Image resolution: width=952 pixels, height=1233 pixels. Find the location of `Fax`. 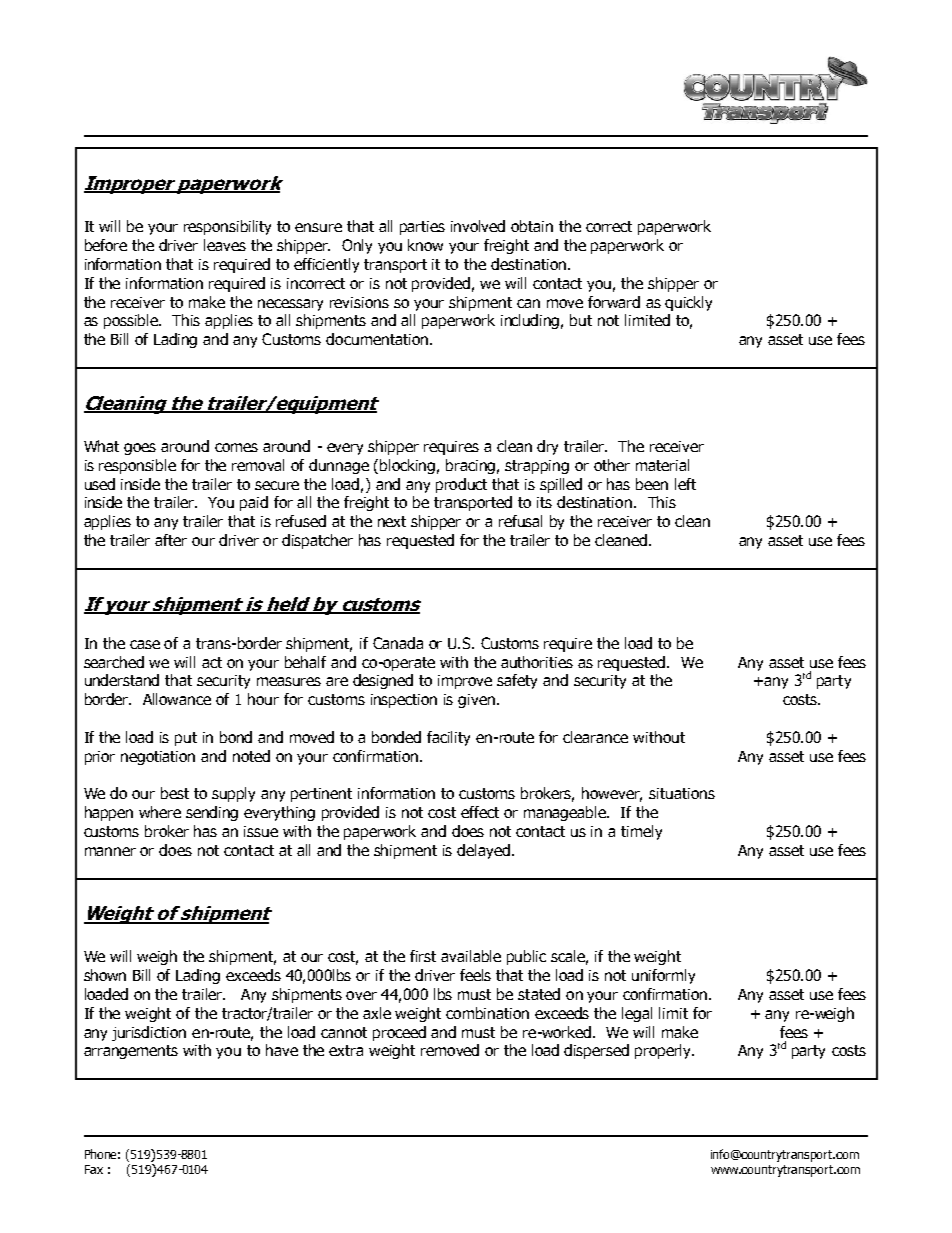

Fax is located at coordinates (94, 1169).
